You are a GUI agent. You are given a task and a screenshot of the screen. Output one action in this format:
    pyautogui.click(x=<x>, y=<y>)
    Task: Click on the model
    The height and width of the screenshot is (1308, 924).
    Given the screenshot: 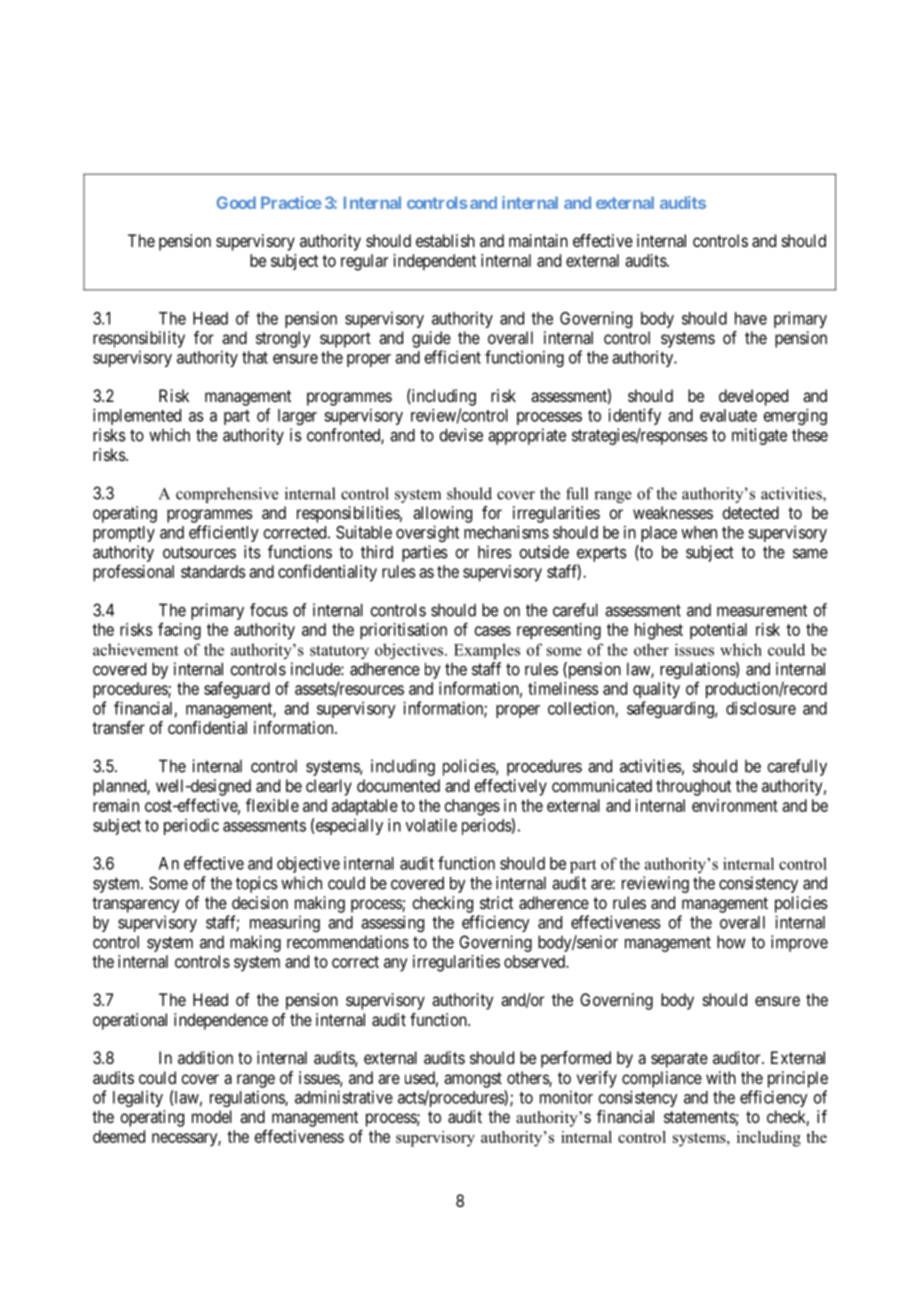 What is the action you would take?
    pyautogui.click(x=212, y=1116)
